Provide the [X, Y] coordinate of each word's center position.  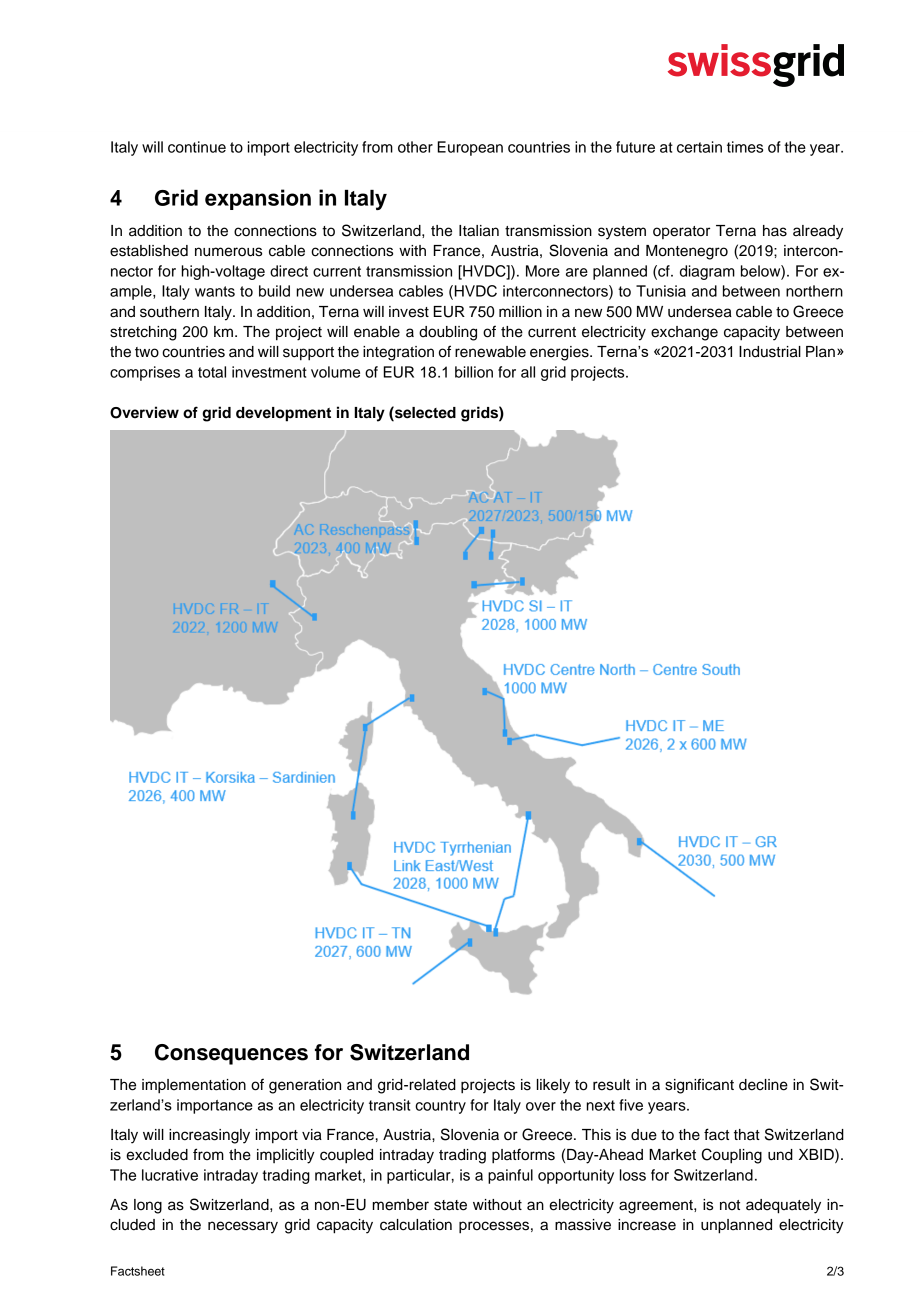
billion [474, 372]
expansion [258, 199]
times [745, 147]
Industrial [770, 352]
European [470, 148]
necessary [243, 1227]
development [283, 414]
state [450, 1205]
